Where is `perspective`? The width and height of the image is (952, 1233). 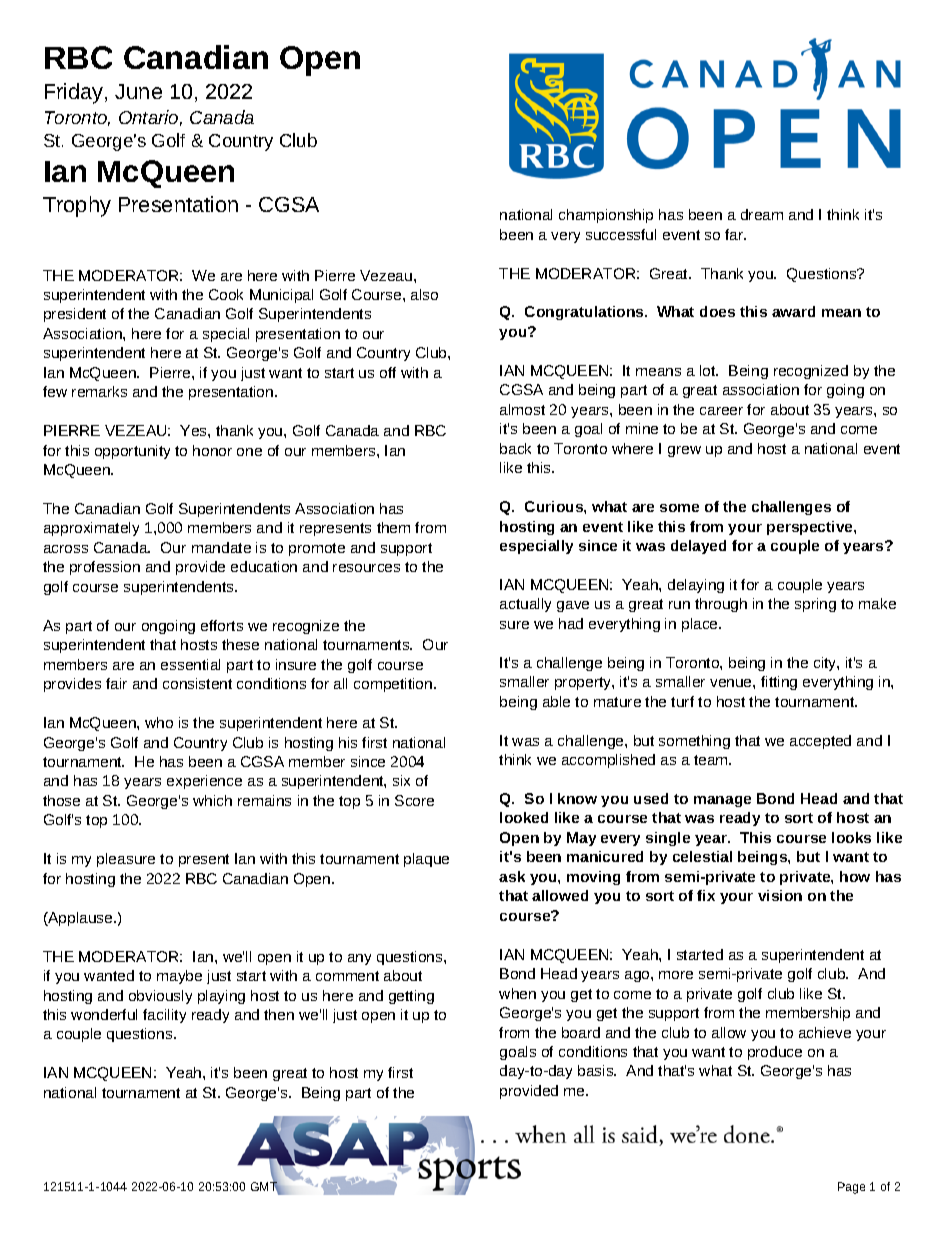 perspective is located at coordinates (811, 528).
